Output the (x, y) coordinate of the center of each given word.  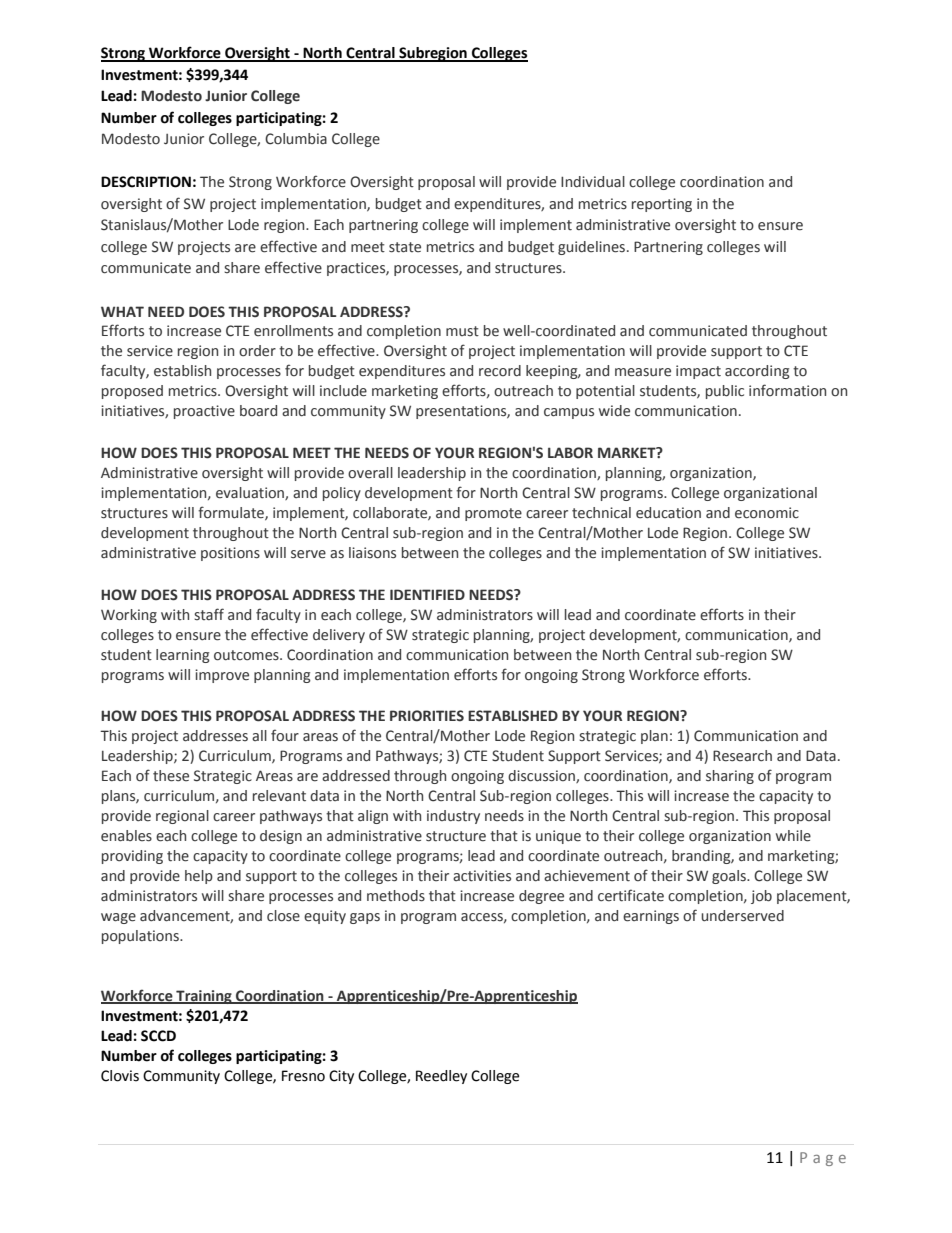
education (668, 513)
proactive (204, 412)
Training (204, 997)
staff (209, 614)
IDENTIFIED (427, 594)
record (500, 371)
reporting (662, 205)
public (725, 392)
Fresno (303, 1076)
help (199, 877)
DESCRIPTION (146, 182)
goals (730, 877)
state (405, 247)
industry (453, 817)
